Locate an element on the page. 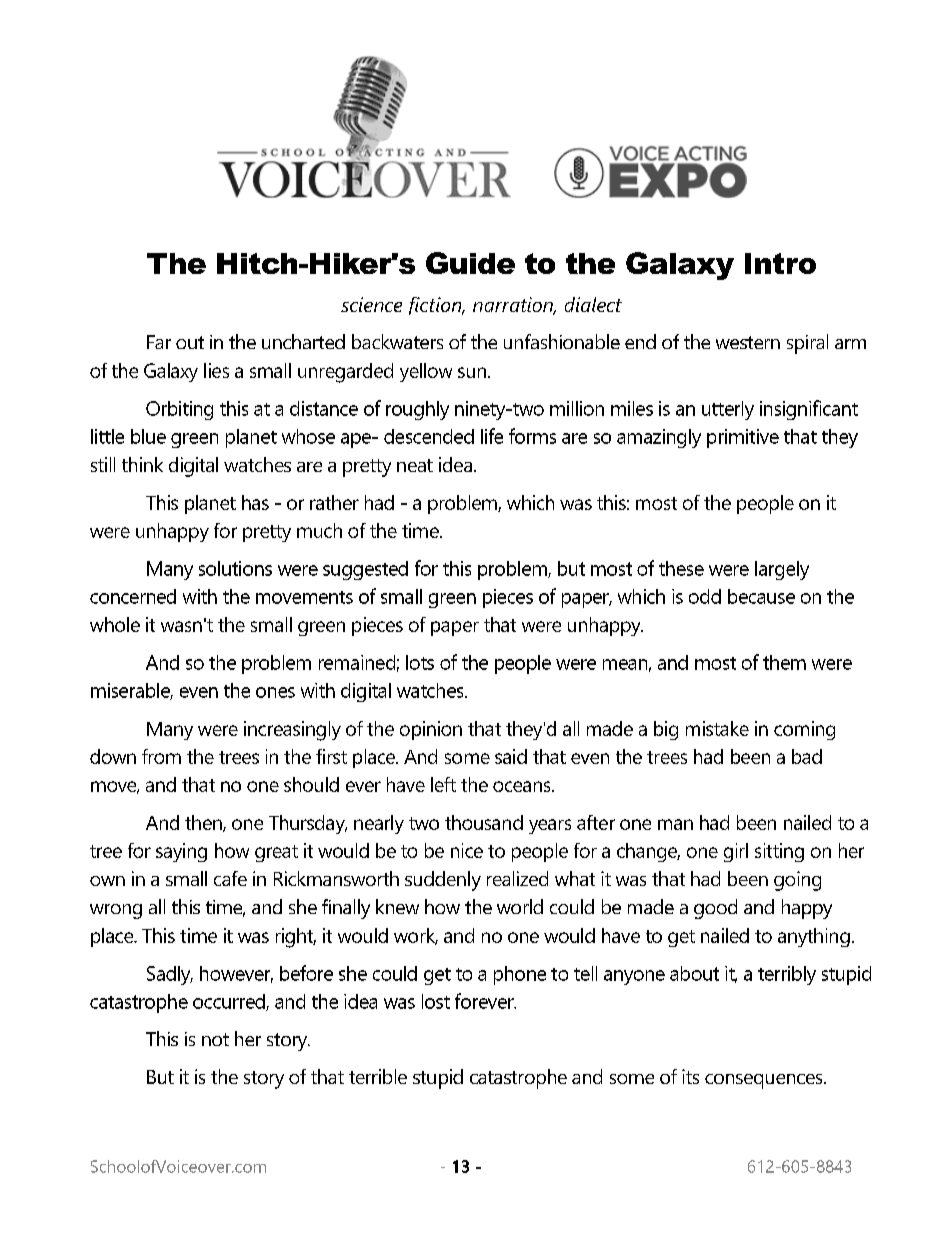  Intro is located at coordinates (780, 263).
